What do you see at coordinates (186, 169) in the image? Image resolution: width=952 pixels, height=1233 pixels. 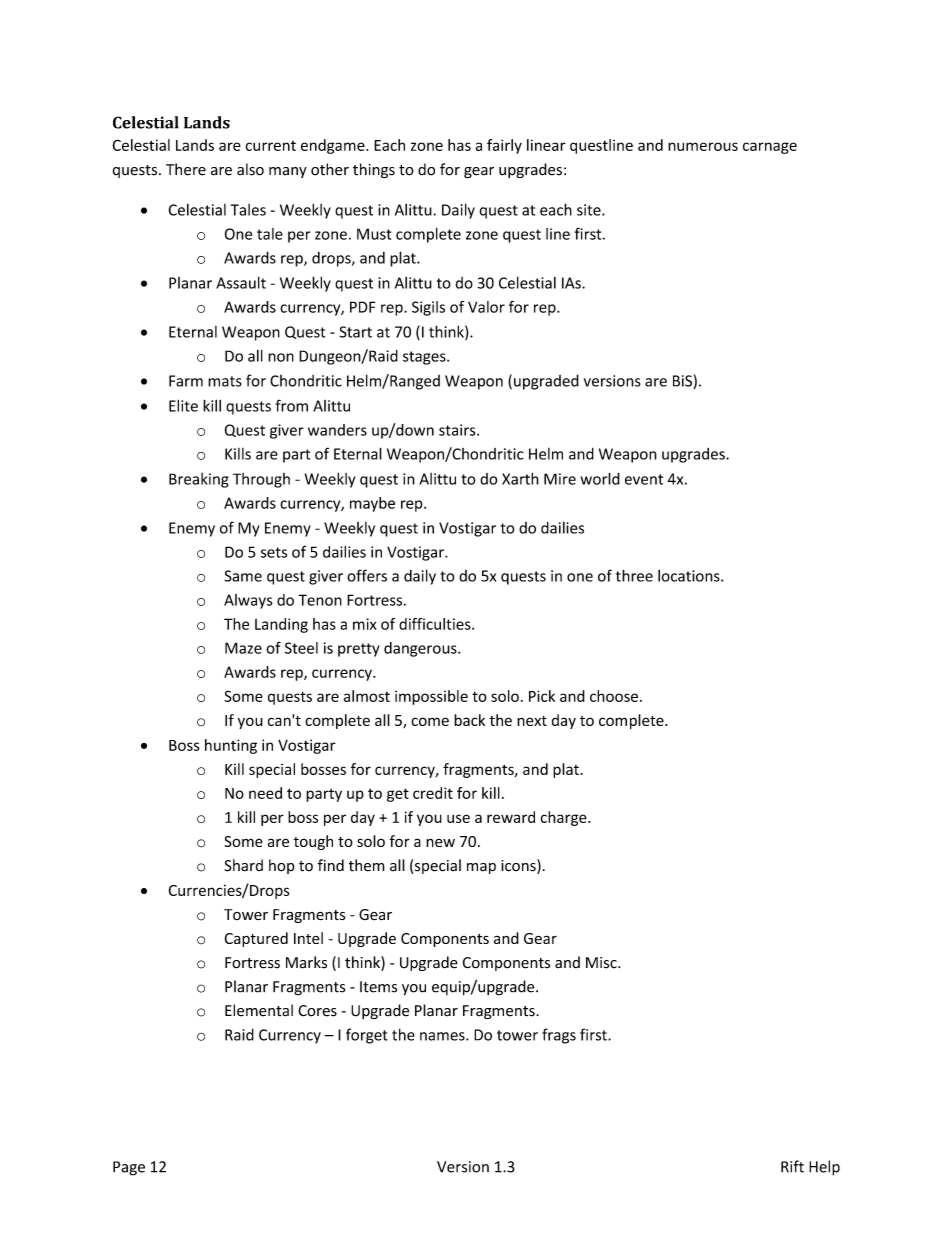 I see `There` at bounding box center [186, 169].
